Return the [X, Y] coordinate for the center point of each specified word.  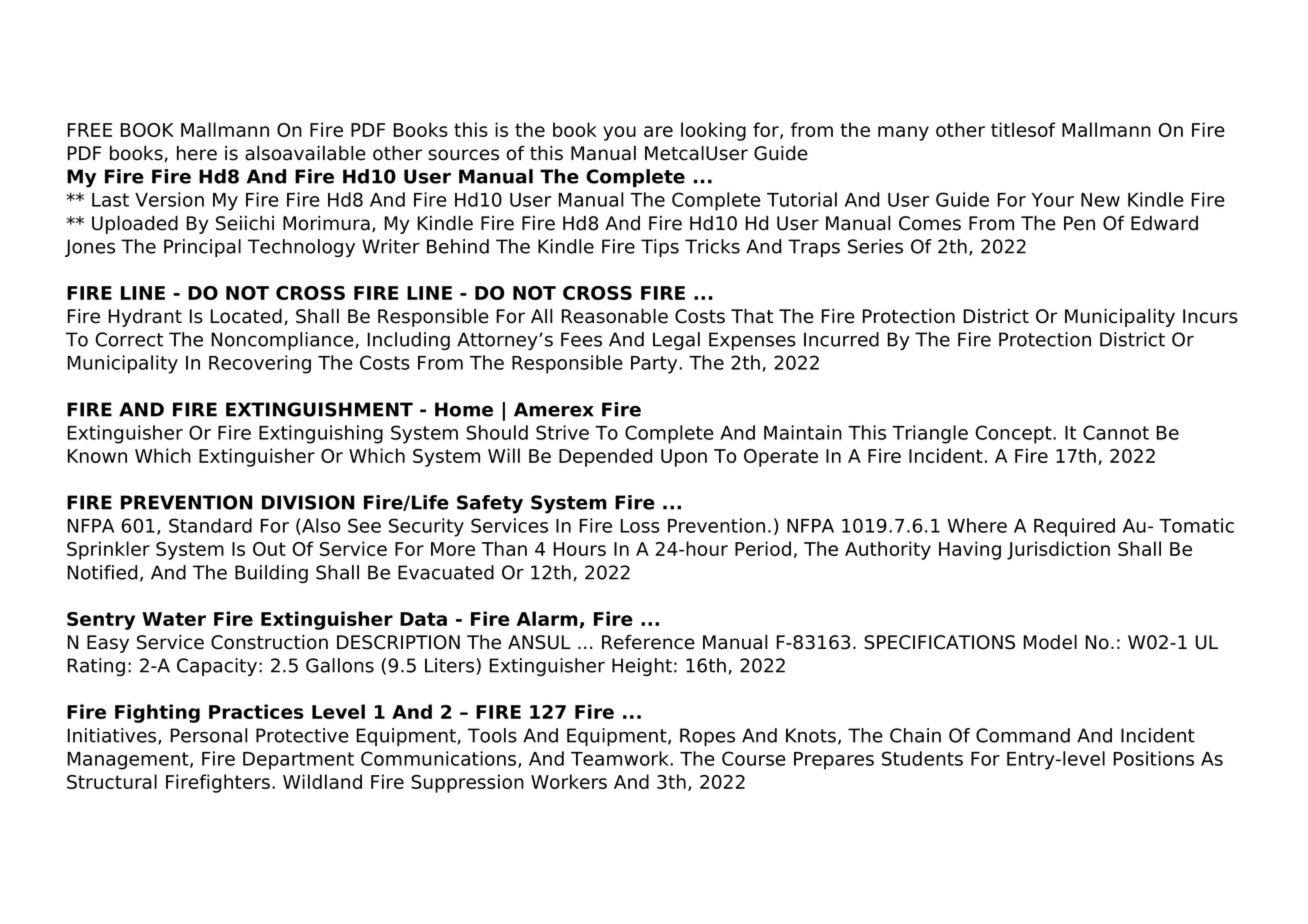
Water [174, 619]
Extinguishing [321, 434]
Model [1050, 642]
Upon [684, 458]
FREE [89, 130]
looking [713, 131]
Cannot [1116, 432]
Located [246, 316]
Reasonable [614, 316]
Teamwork [621, 758]
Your [1053, 200]
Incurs [1210, 316]
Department [298, 761]
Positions [1153, 758]
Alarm [547, 618]
